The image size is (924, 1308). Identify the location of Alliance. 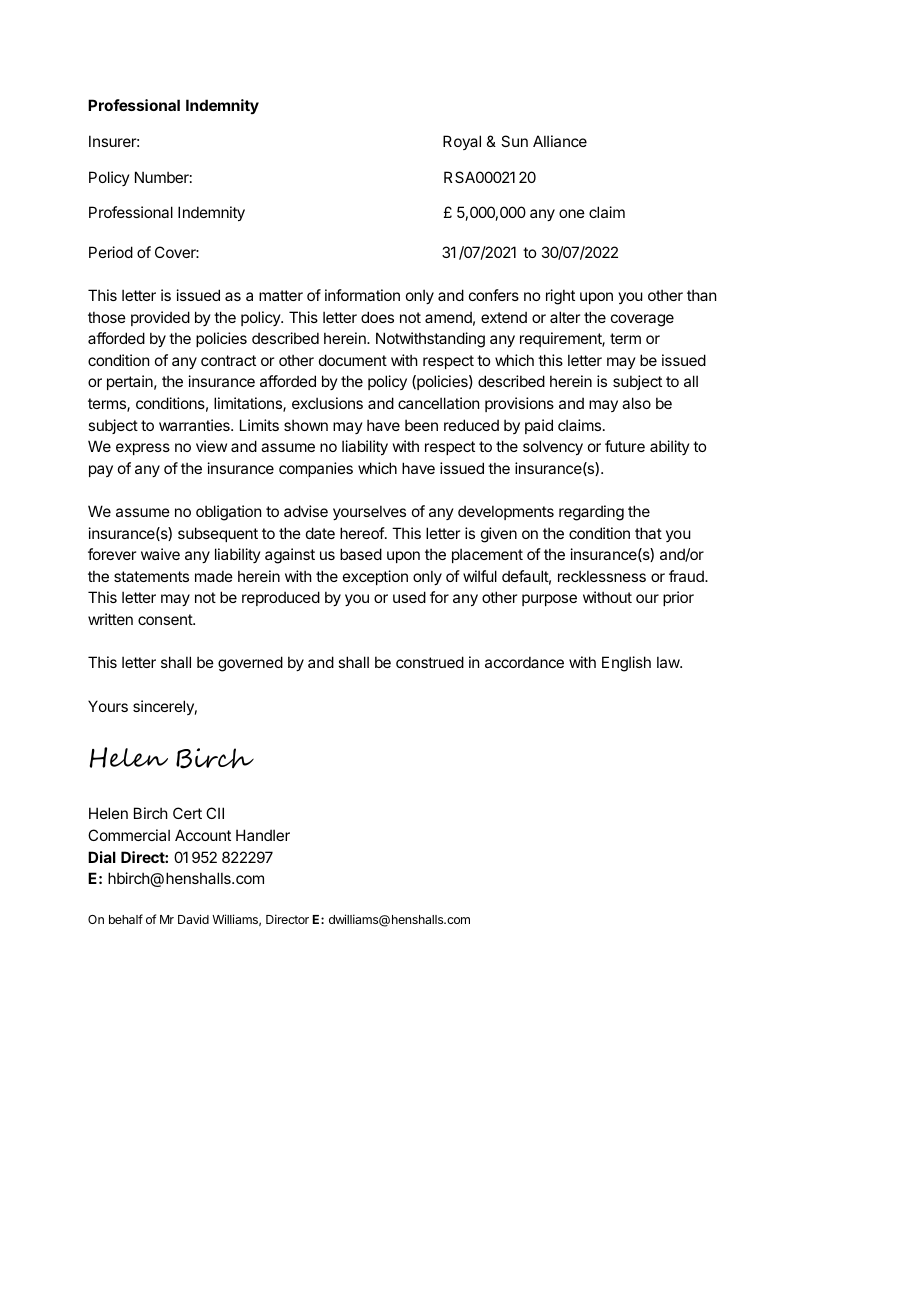
(560, 141).
